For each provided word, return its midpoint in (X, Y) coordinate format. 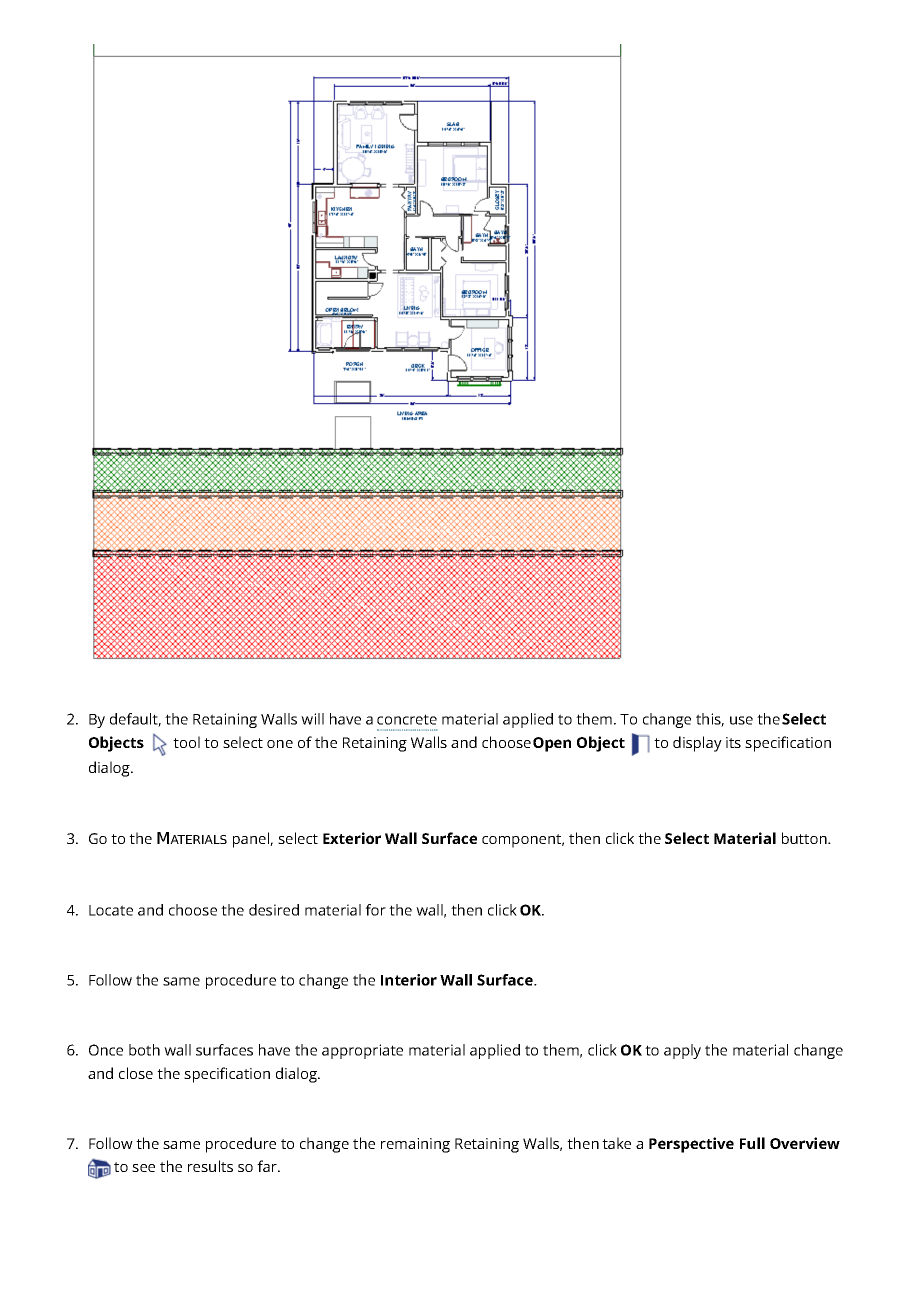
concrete (407, 719)
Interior (409, 980)
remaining (415, 1145)
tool (186, 742)
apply (682, 1051)
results (210, 1166)
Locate (111, 910)
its (733, 742)
